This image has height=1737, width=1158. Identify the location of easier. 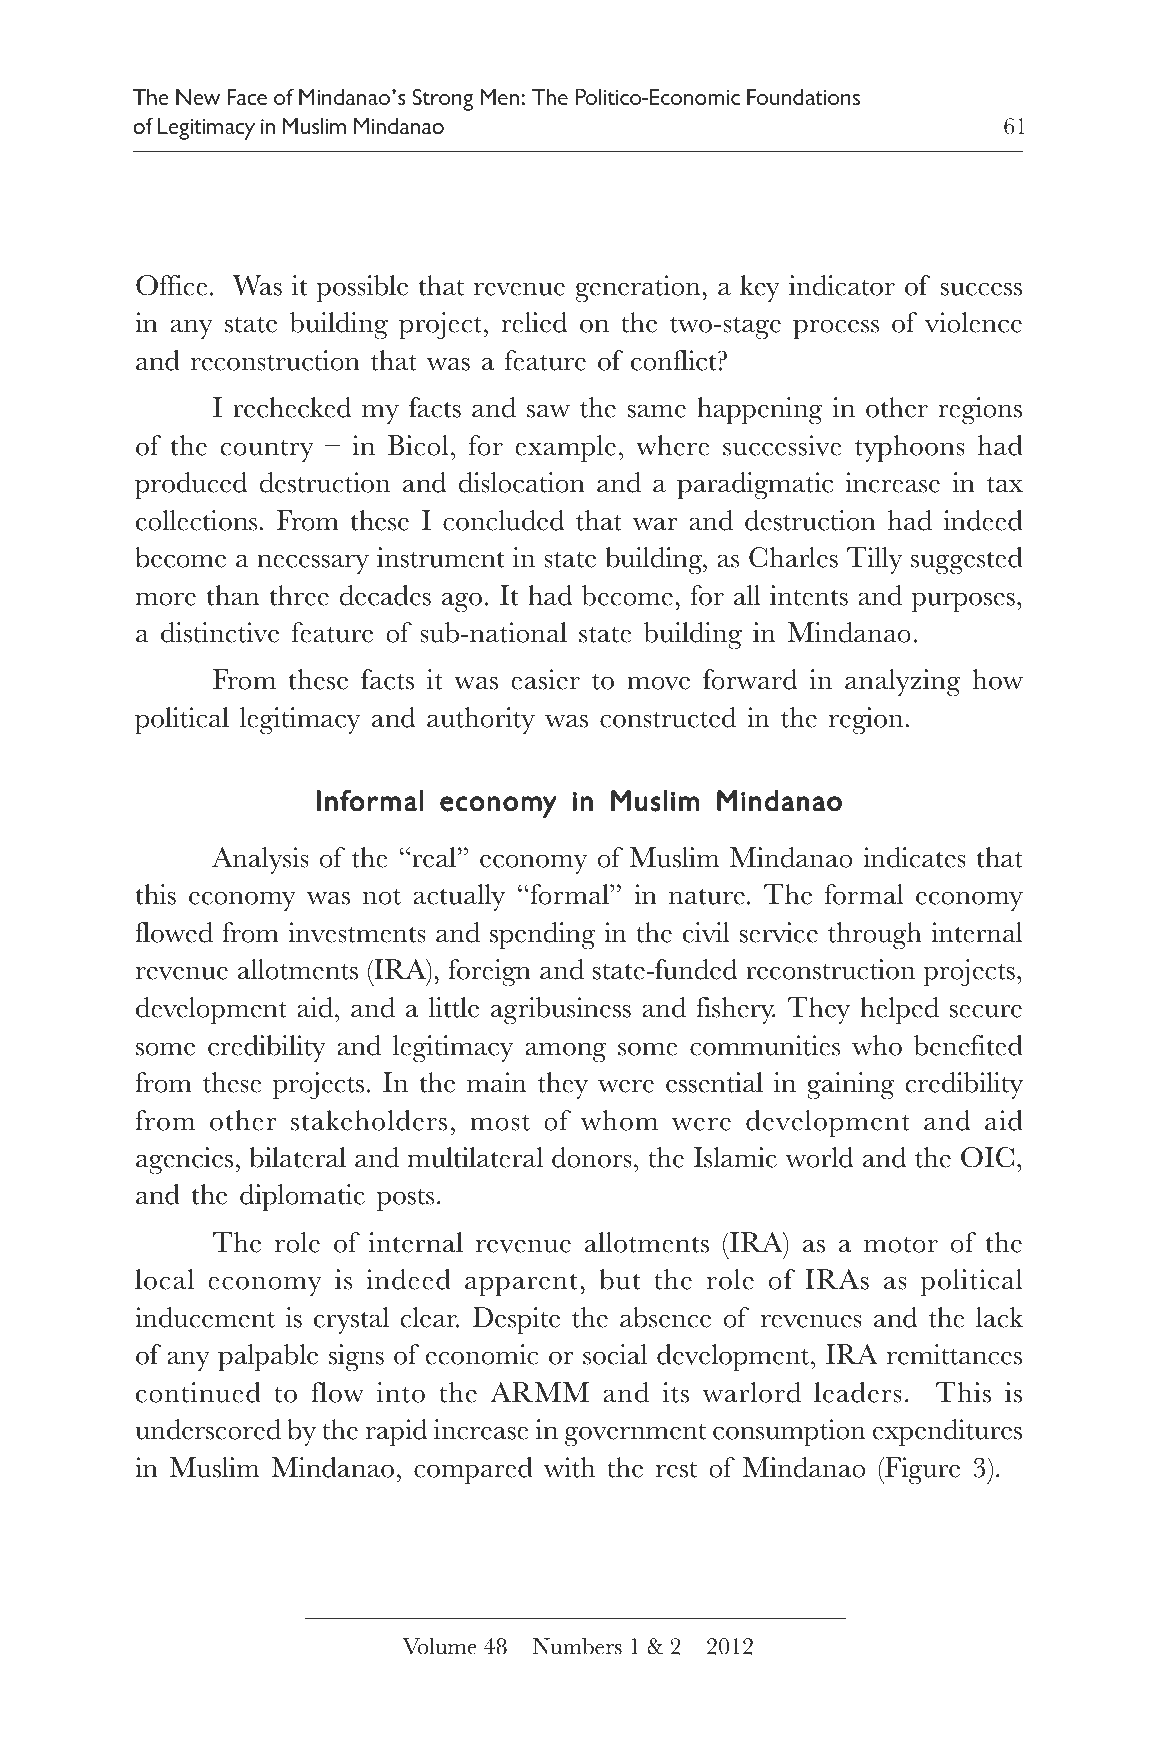
(545, 679).
